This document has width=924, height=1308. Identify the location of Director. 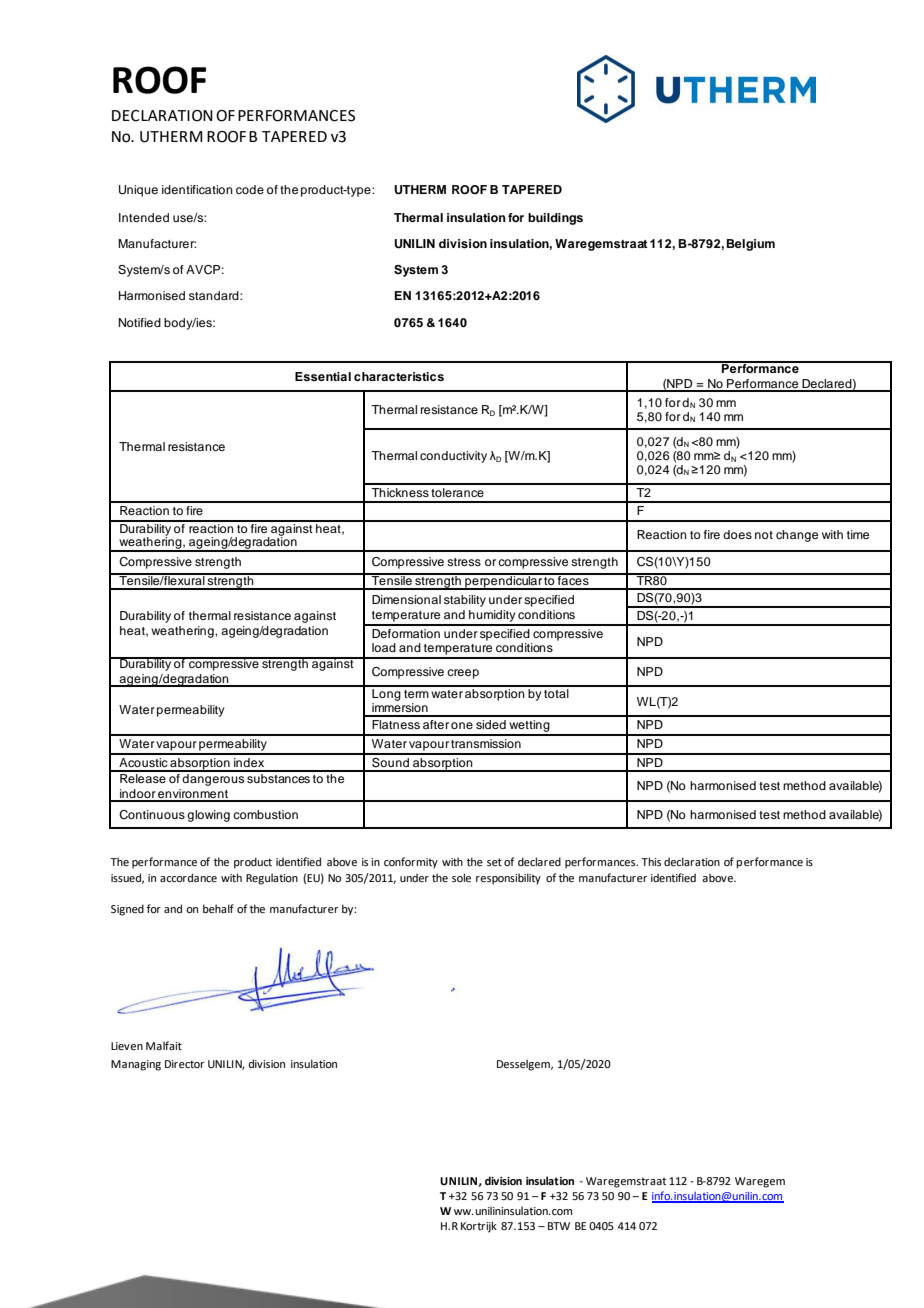
(185, 1064).
